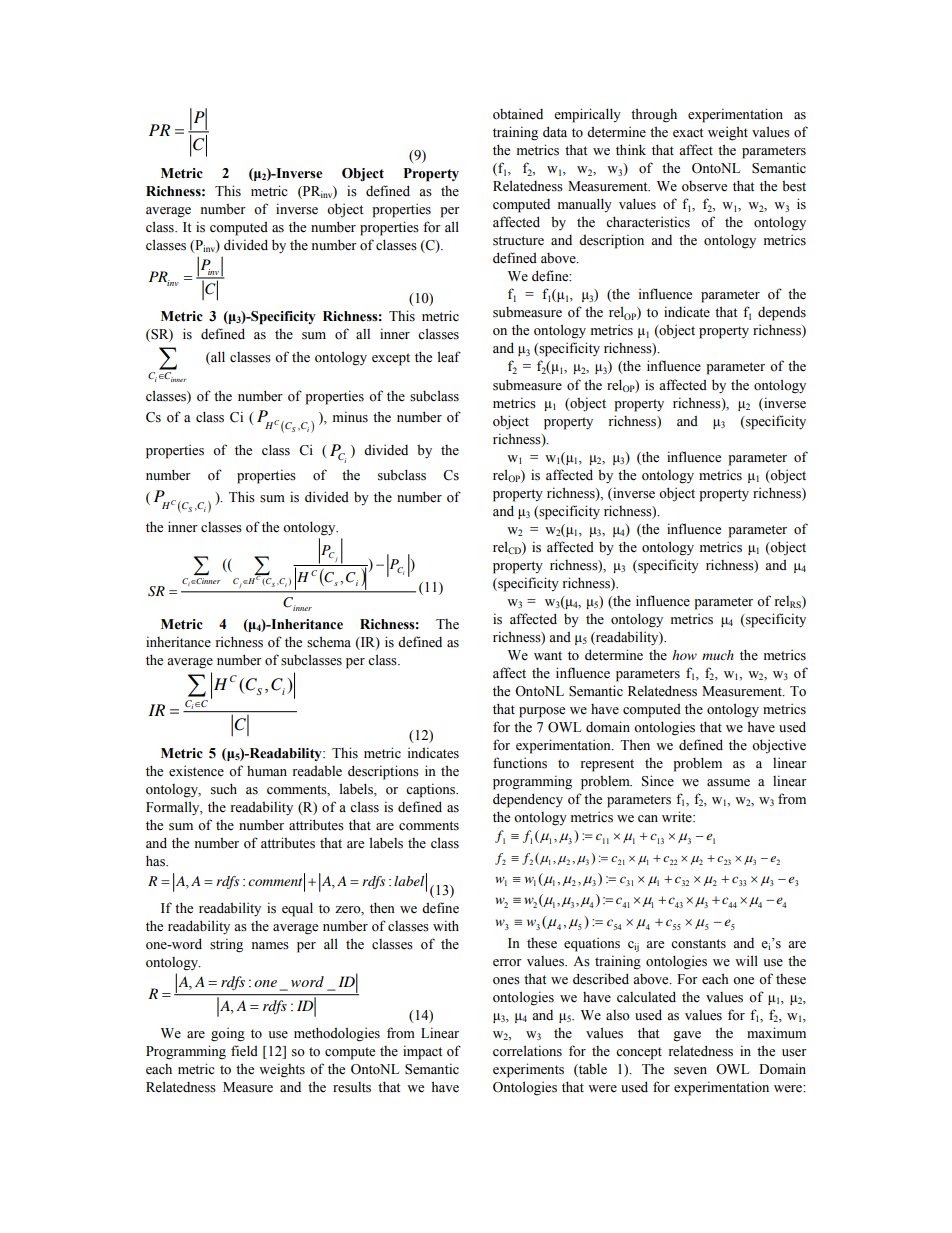 The height and width of the image is (1233, 952). What do you see at coordinates (224, 789) in the image?
I see `such` at bounding box center [224, 789].
